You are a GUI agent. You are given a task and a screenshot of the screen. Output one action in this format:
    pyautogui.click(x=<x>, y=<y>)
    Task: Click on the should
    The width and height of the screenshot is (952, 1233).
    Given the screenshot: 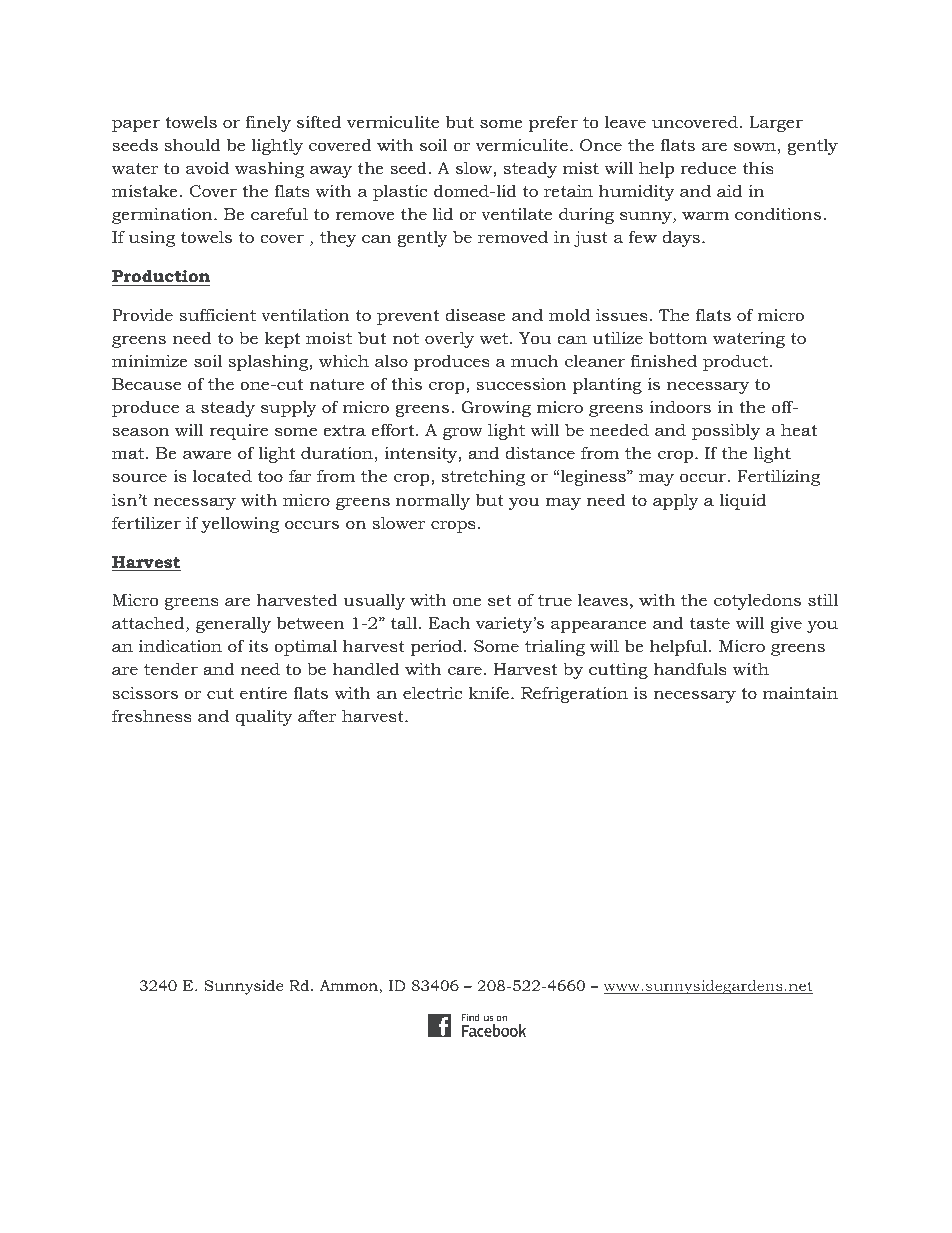 What is the action you would take?
    pyautogui.click(x=192, y=144)
